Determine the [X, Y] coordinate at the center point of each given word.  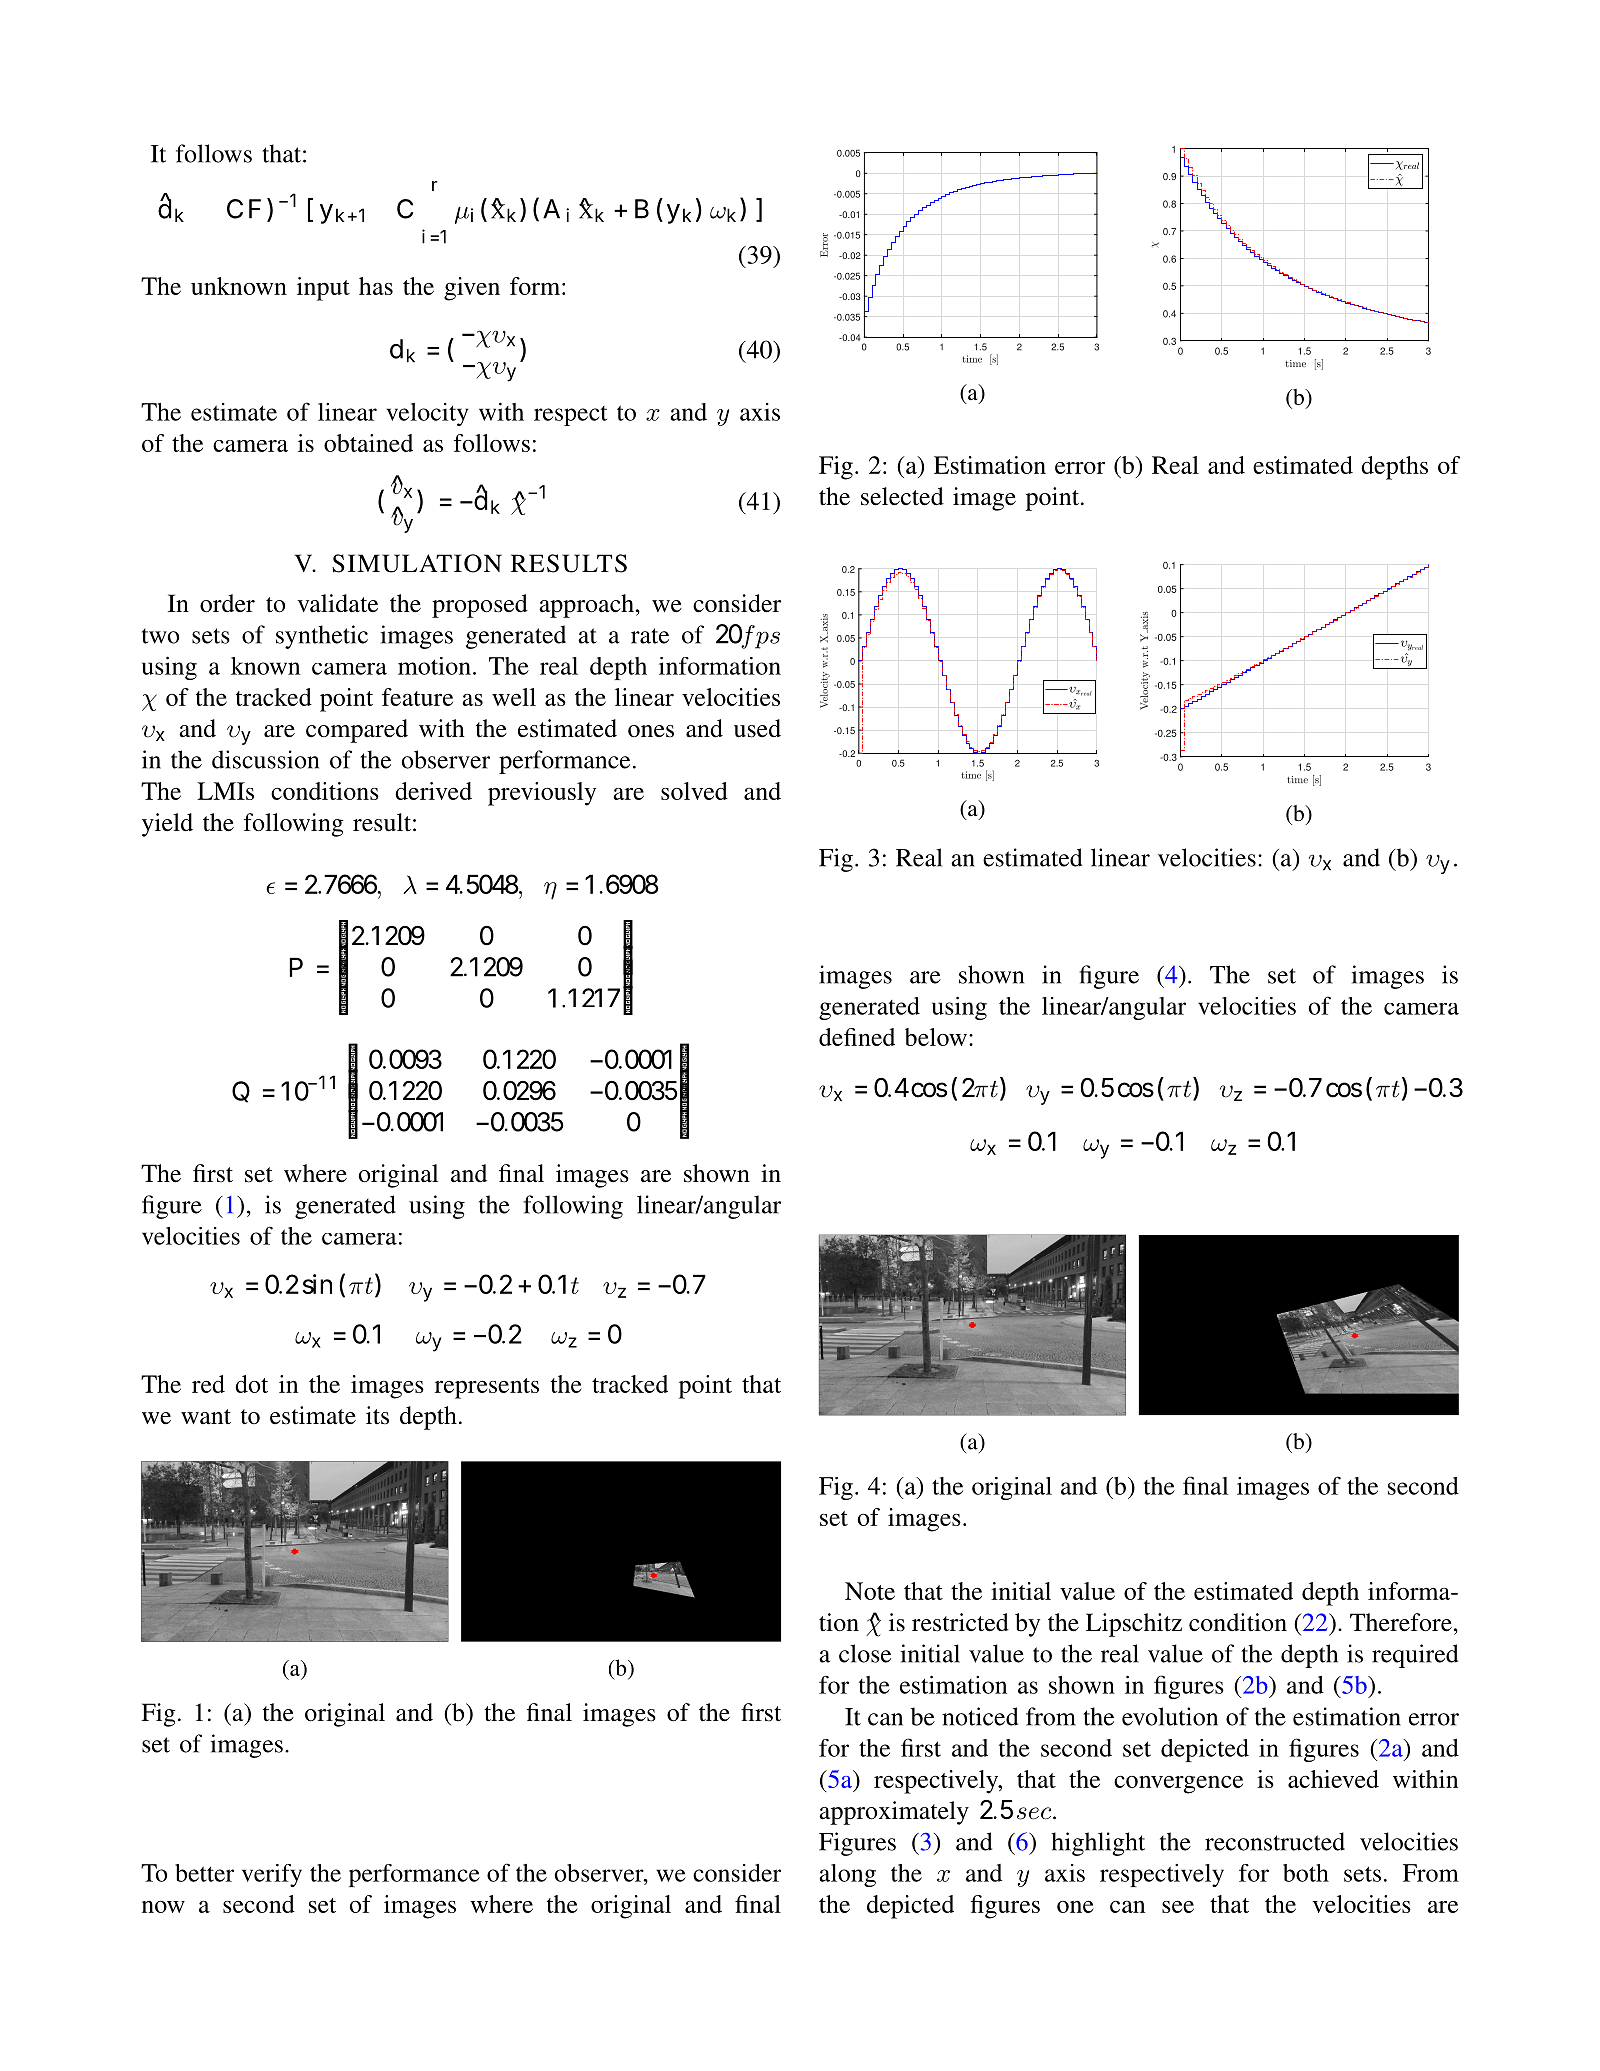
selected [902, 496]
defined [857, 1037]
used [757, 728]
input [323, 289]
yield [167, 825]
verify [272, 1875]
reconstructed [1275, 1841]
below [936, 1037]
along [848, 1875]
